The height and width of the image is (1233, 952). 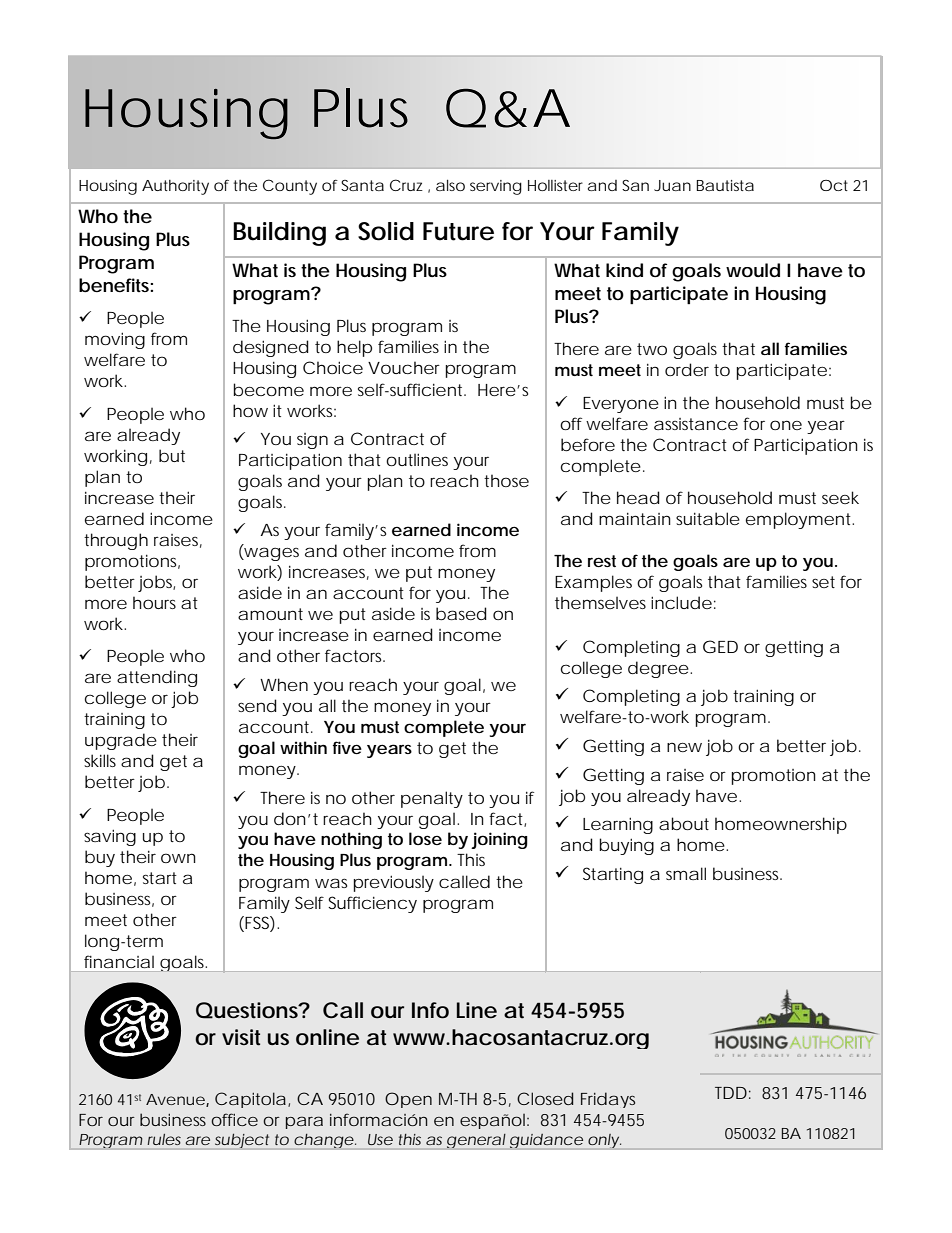 I want to click on TDD, so click(x=731, y=1093).
